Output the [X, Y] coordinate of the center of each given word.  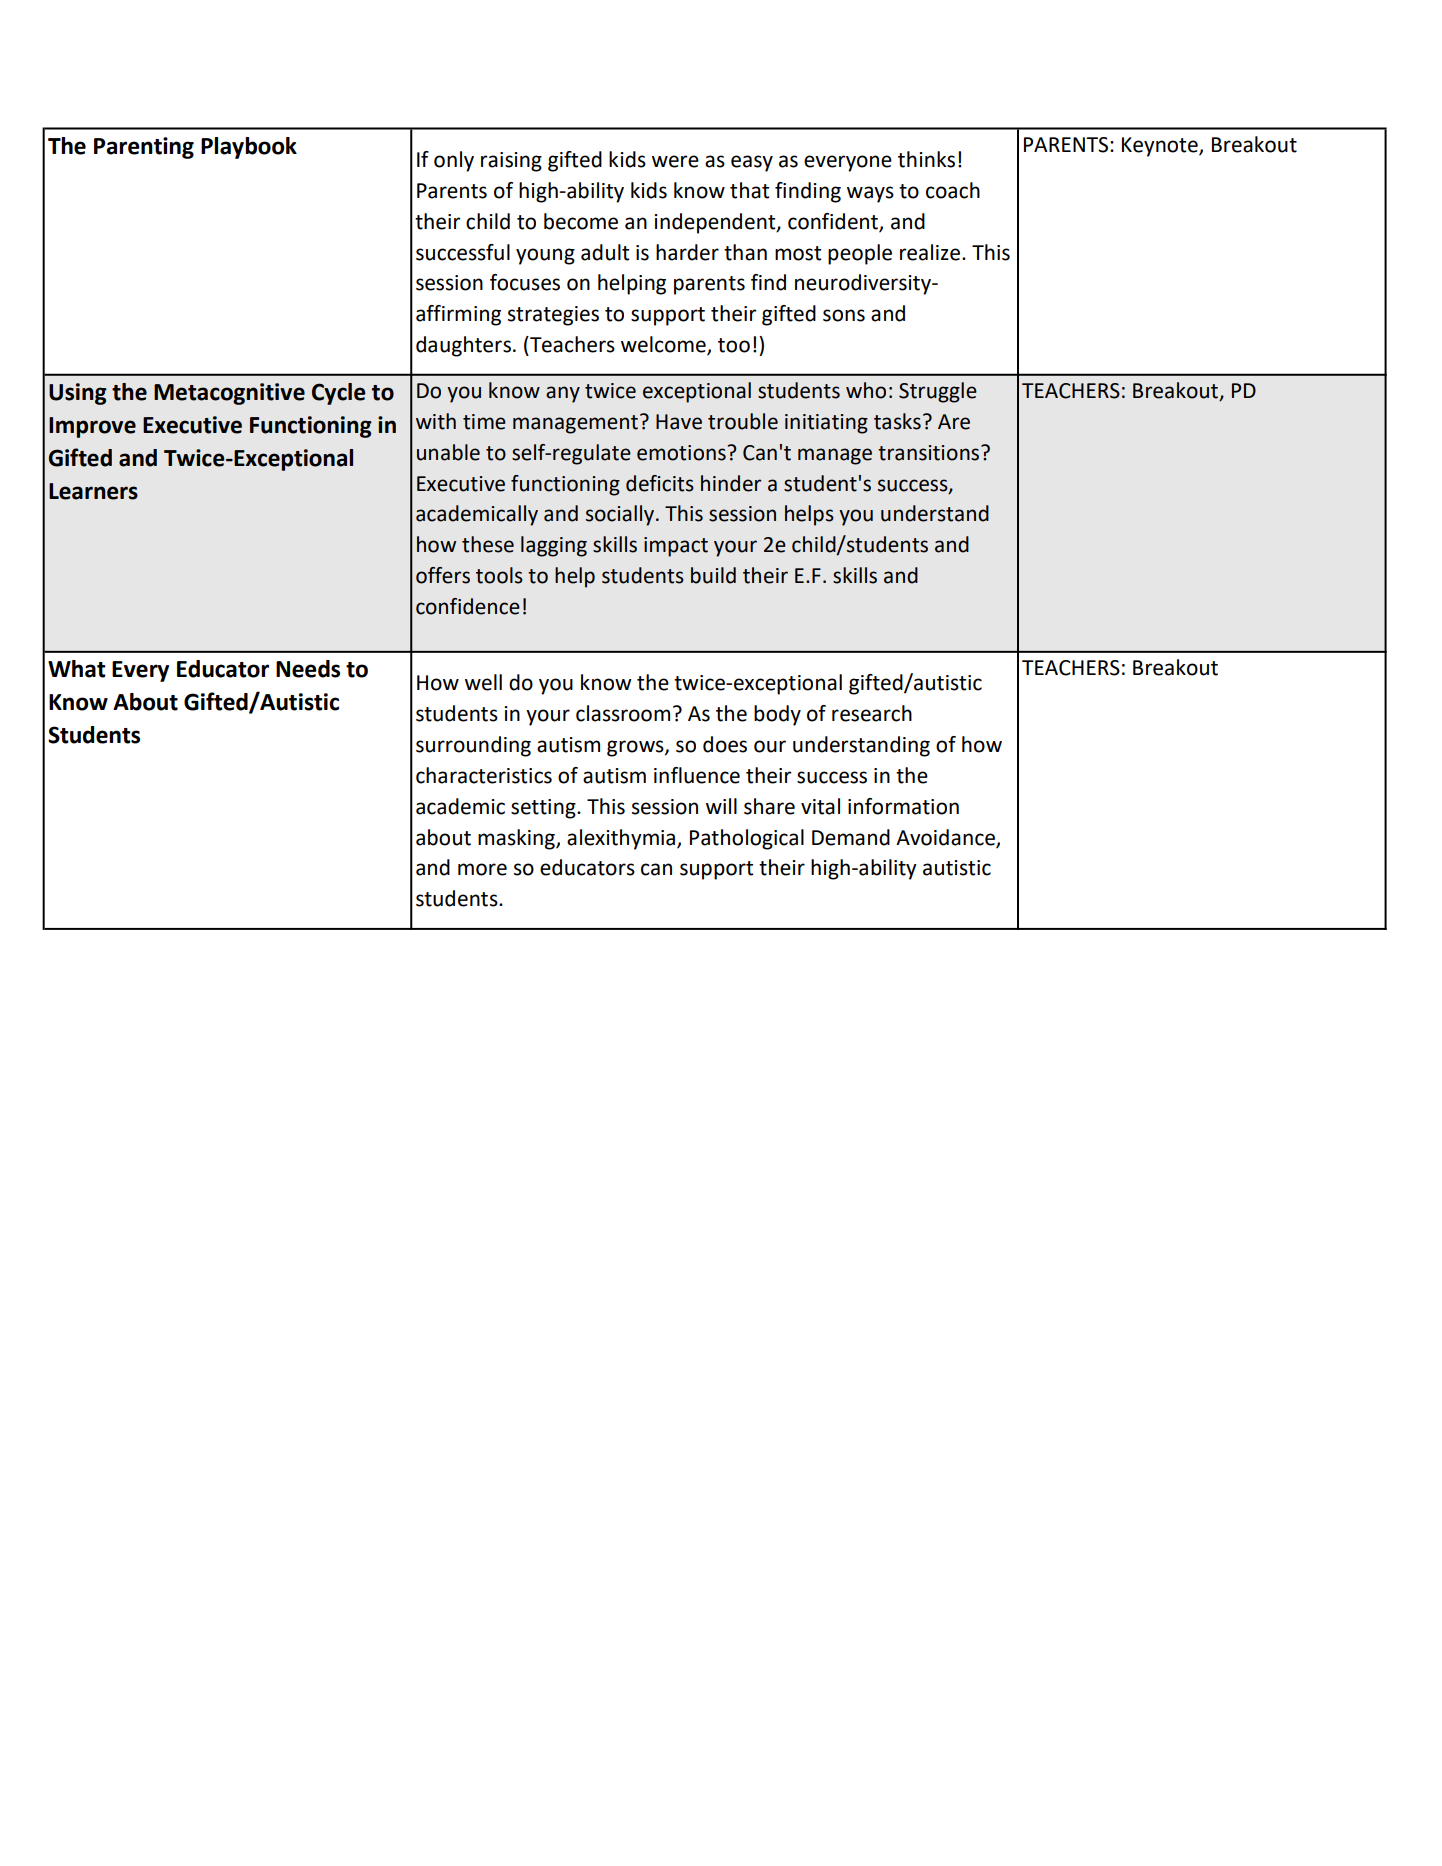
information [903, 806]
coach [953, 190]
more [482, 869]
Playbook [249, 148]
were [675, 161]
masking [517, 839]
